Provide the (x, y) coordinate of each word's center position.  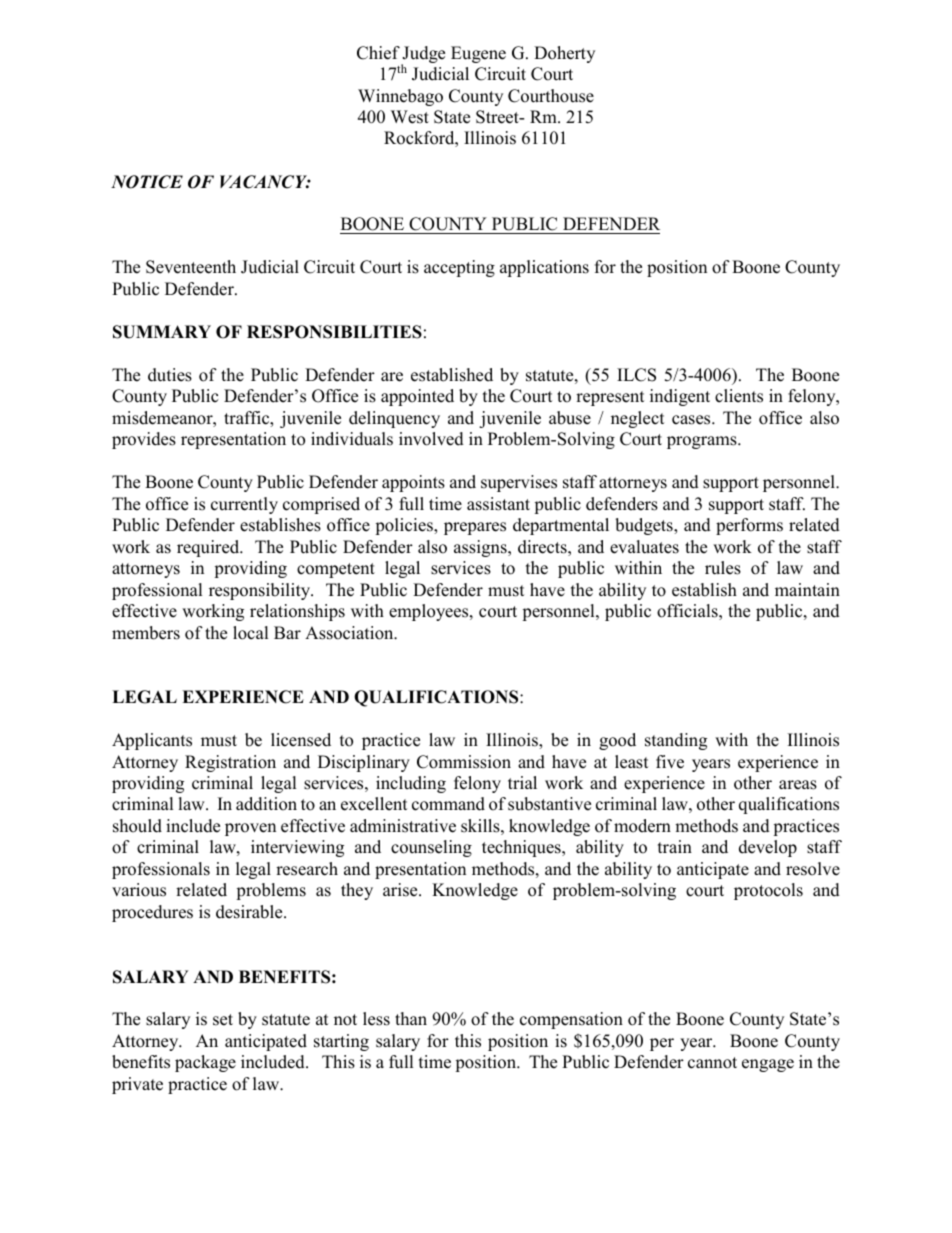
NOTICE (147, 182)
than (411, 1018)
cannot (712, 1063)
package (205, 1063)
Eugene (478, 54)
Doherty (564, 54)
